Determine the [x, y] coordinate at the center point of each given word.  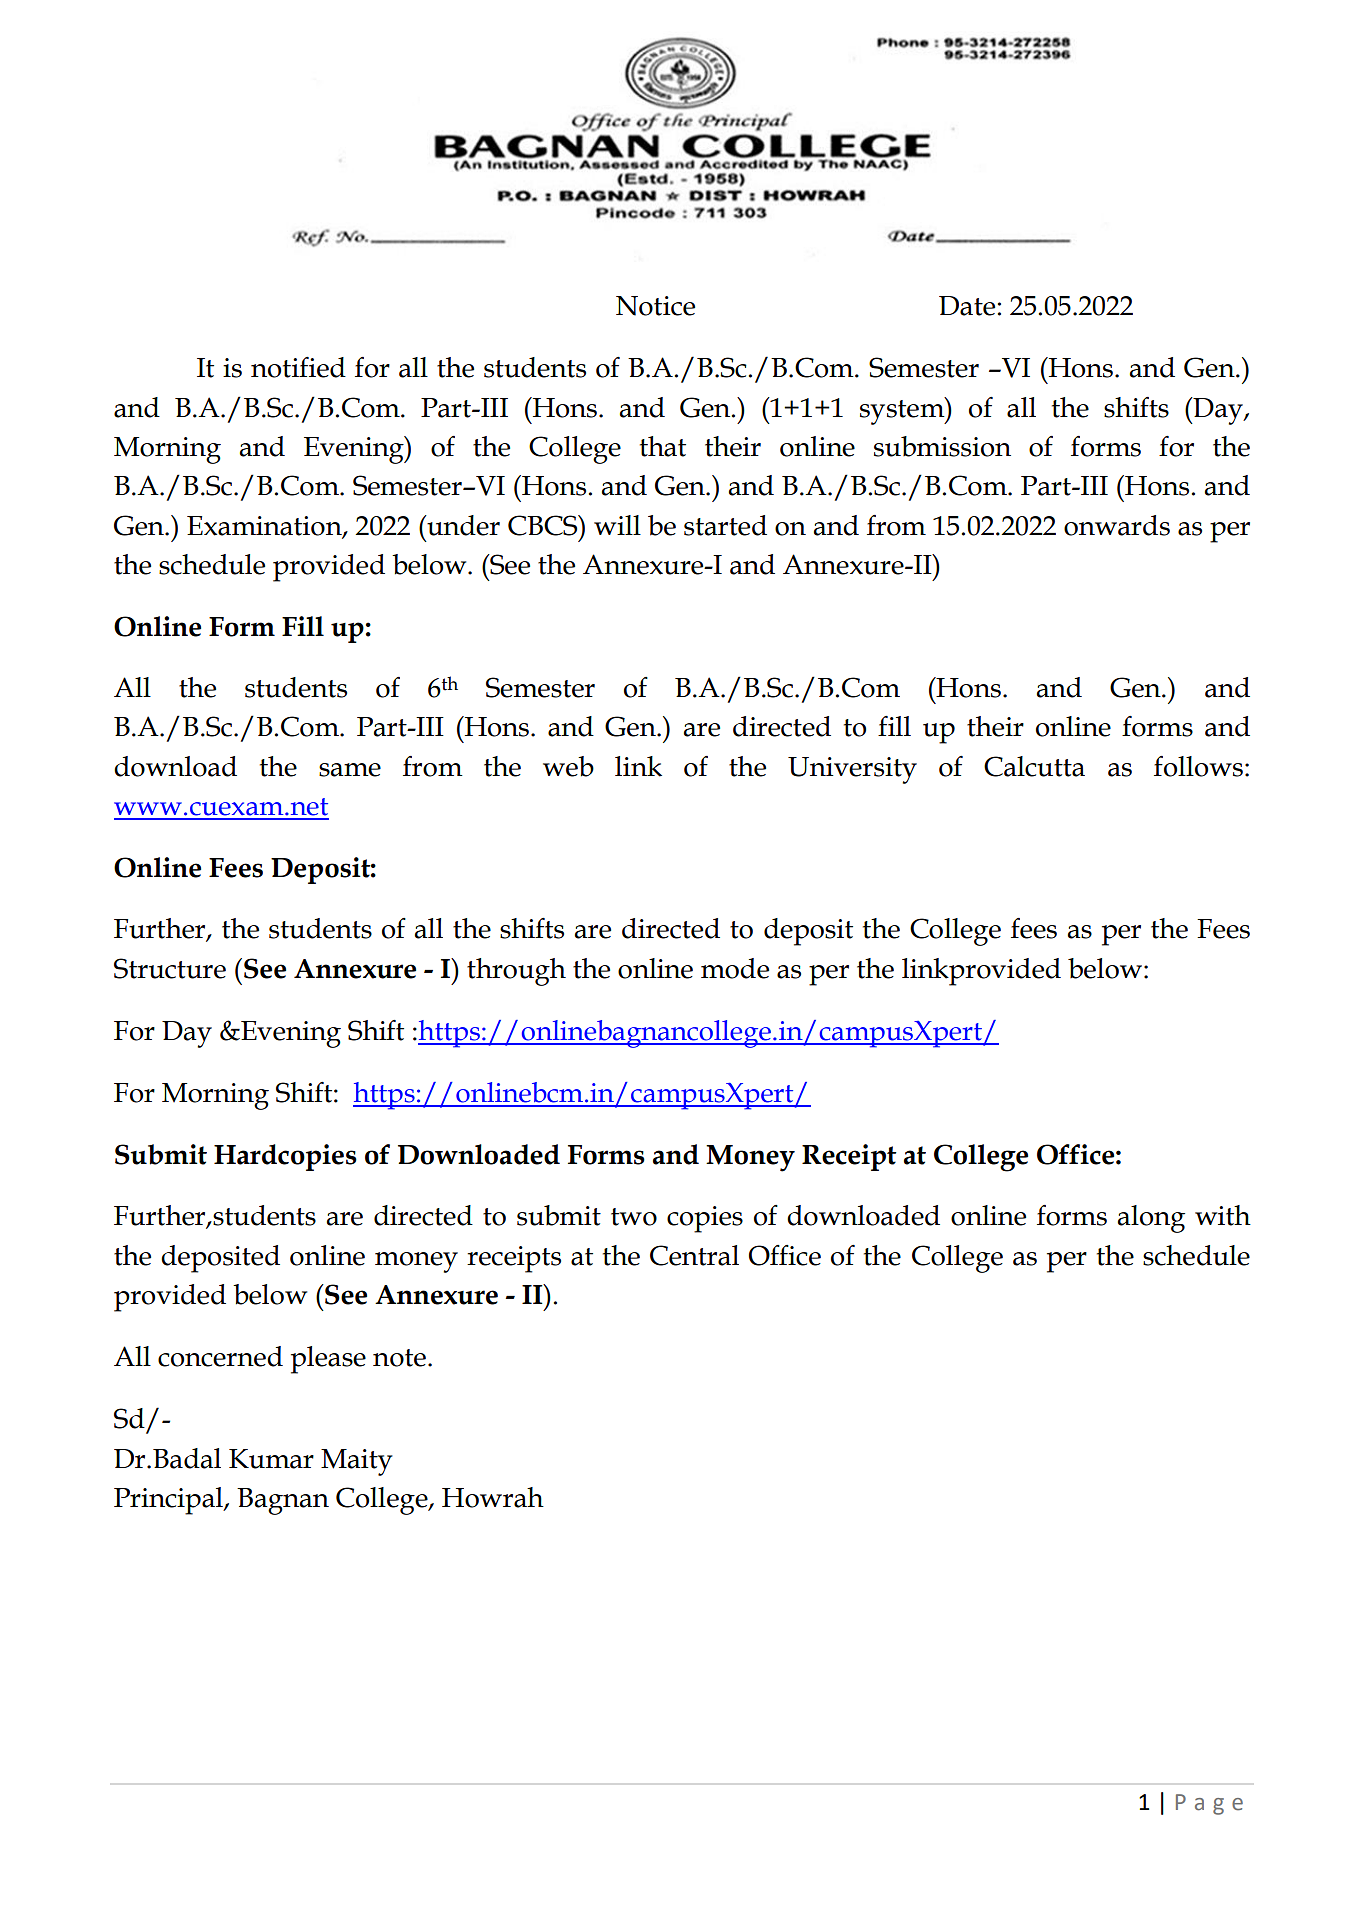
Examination [265, 526]
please [328, 1360]
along [1151, 1219]
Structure [170, 968]
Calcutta [1034, 766]
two [634, 1217]
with [1223, 1215]
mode [735, 968]
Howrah [493, 1497]
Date [967, 306]
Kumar [271, 1459]
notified [298, 367]
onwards [1117, 525]
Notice [655, 306]
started [725, 525]
